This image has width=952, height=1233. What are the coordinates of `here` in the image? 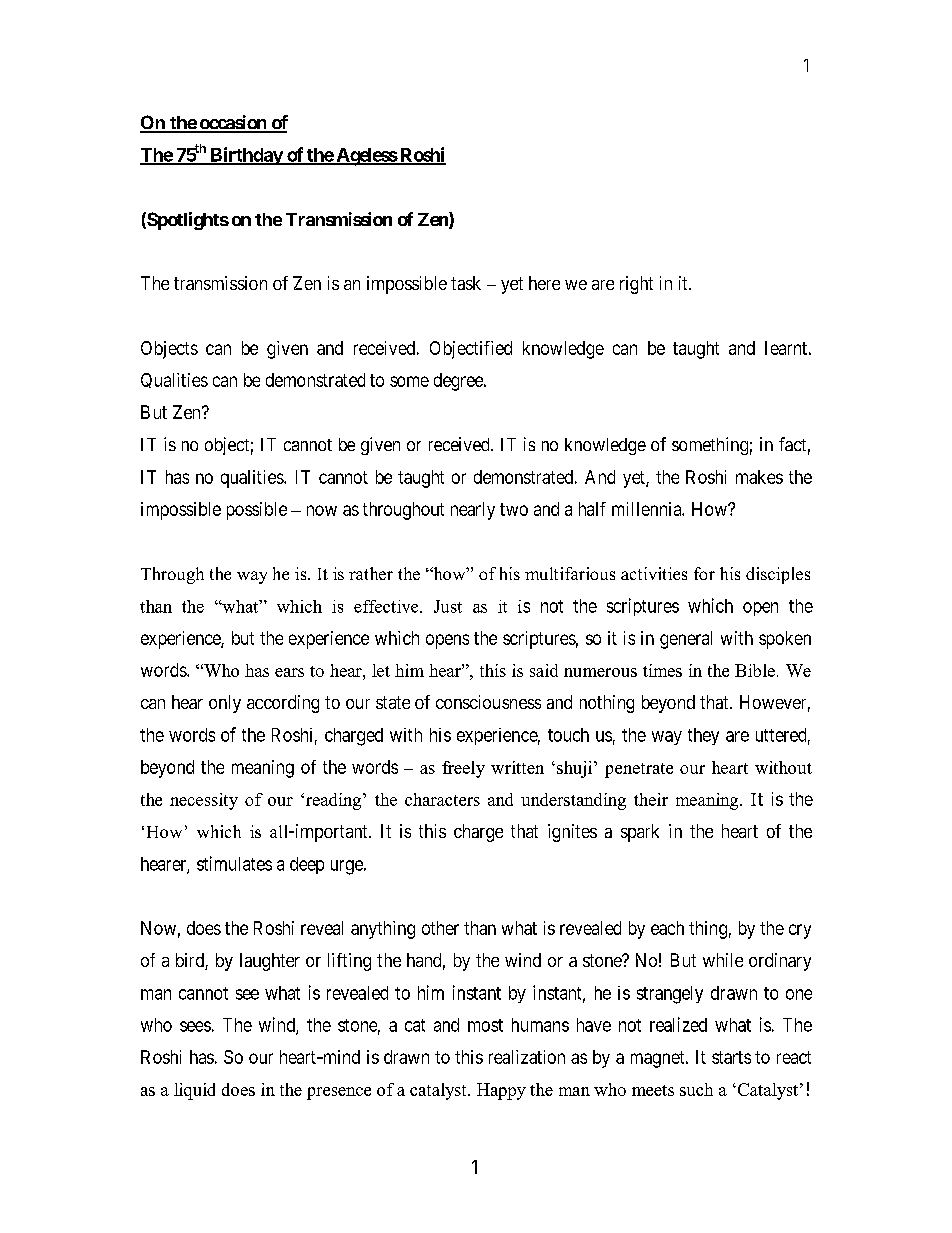 It's located at (544, 283).
